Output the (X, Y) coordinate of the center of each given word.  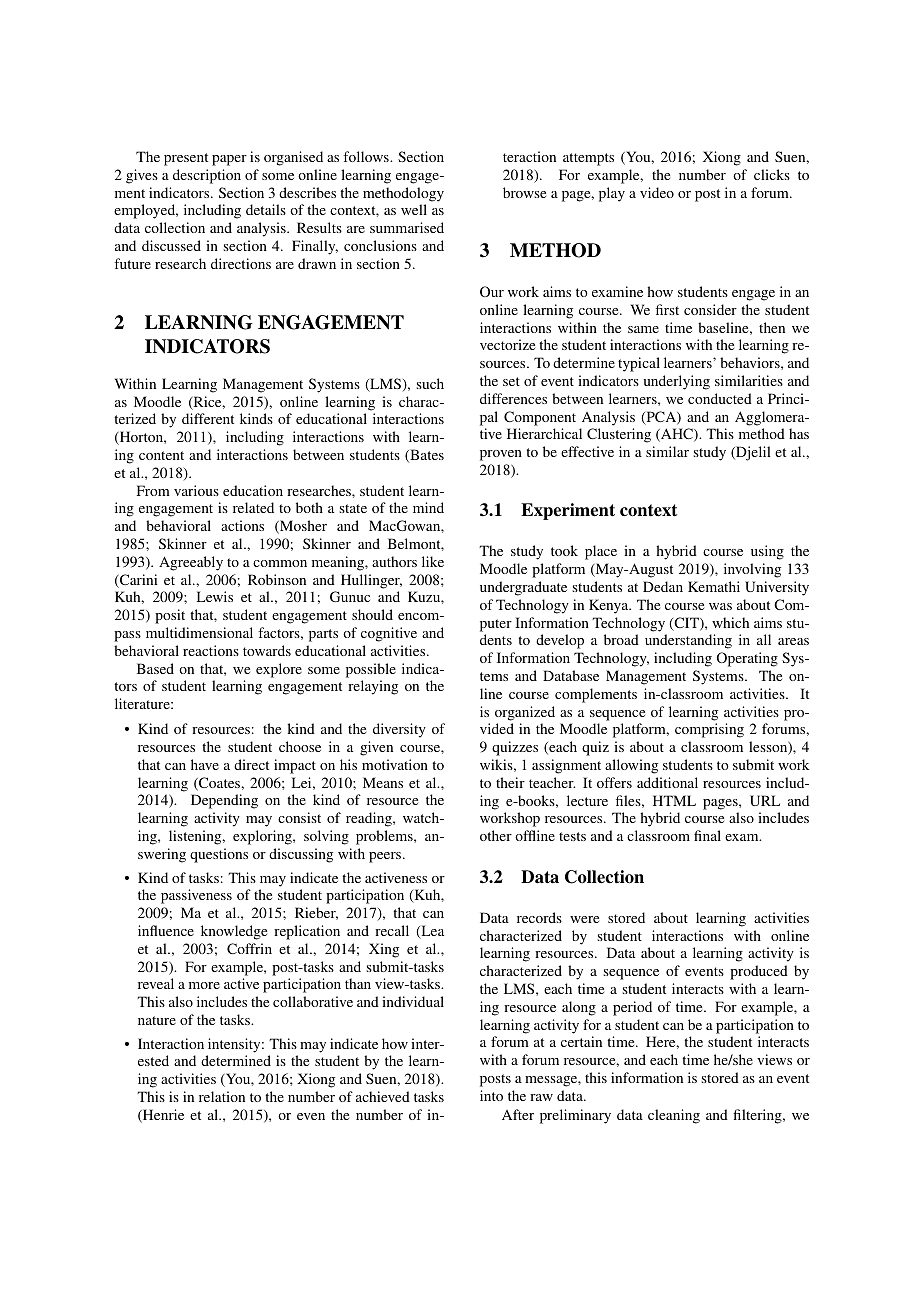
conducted (720, 398)
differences (513, 398)
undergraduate (523, 588)
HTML (674, 800)
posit (170, 616)
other (496, 835)
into (491, 1095)
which (730, 622)
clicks (772, 174)
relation (222, 1096)
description (207, 176)
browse (524, 192)
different (208, 418)
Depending (224, 801)
